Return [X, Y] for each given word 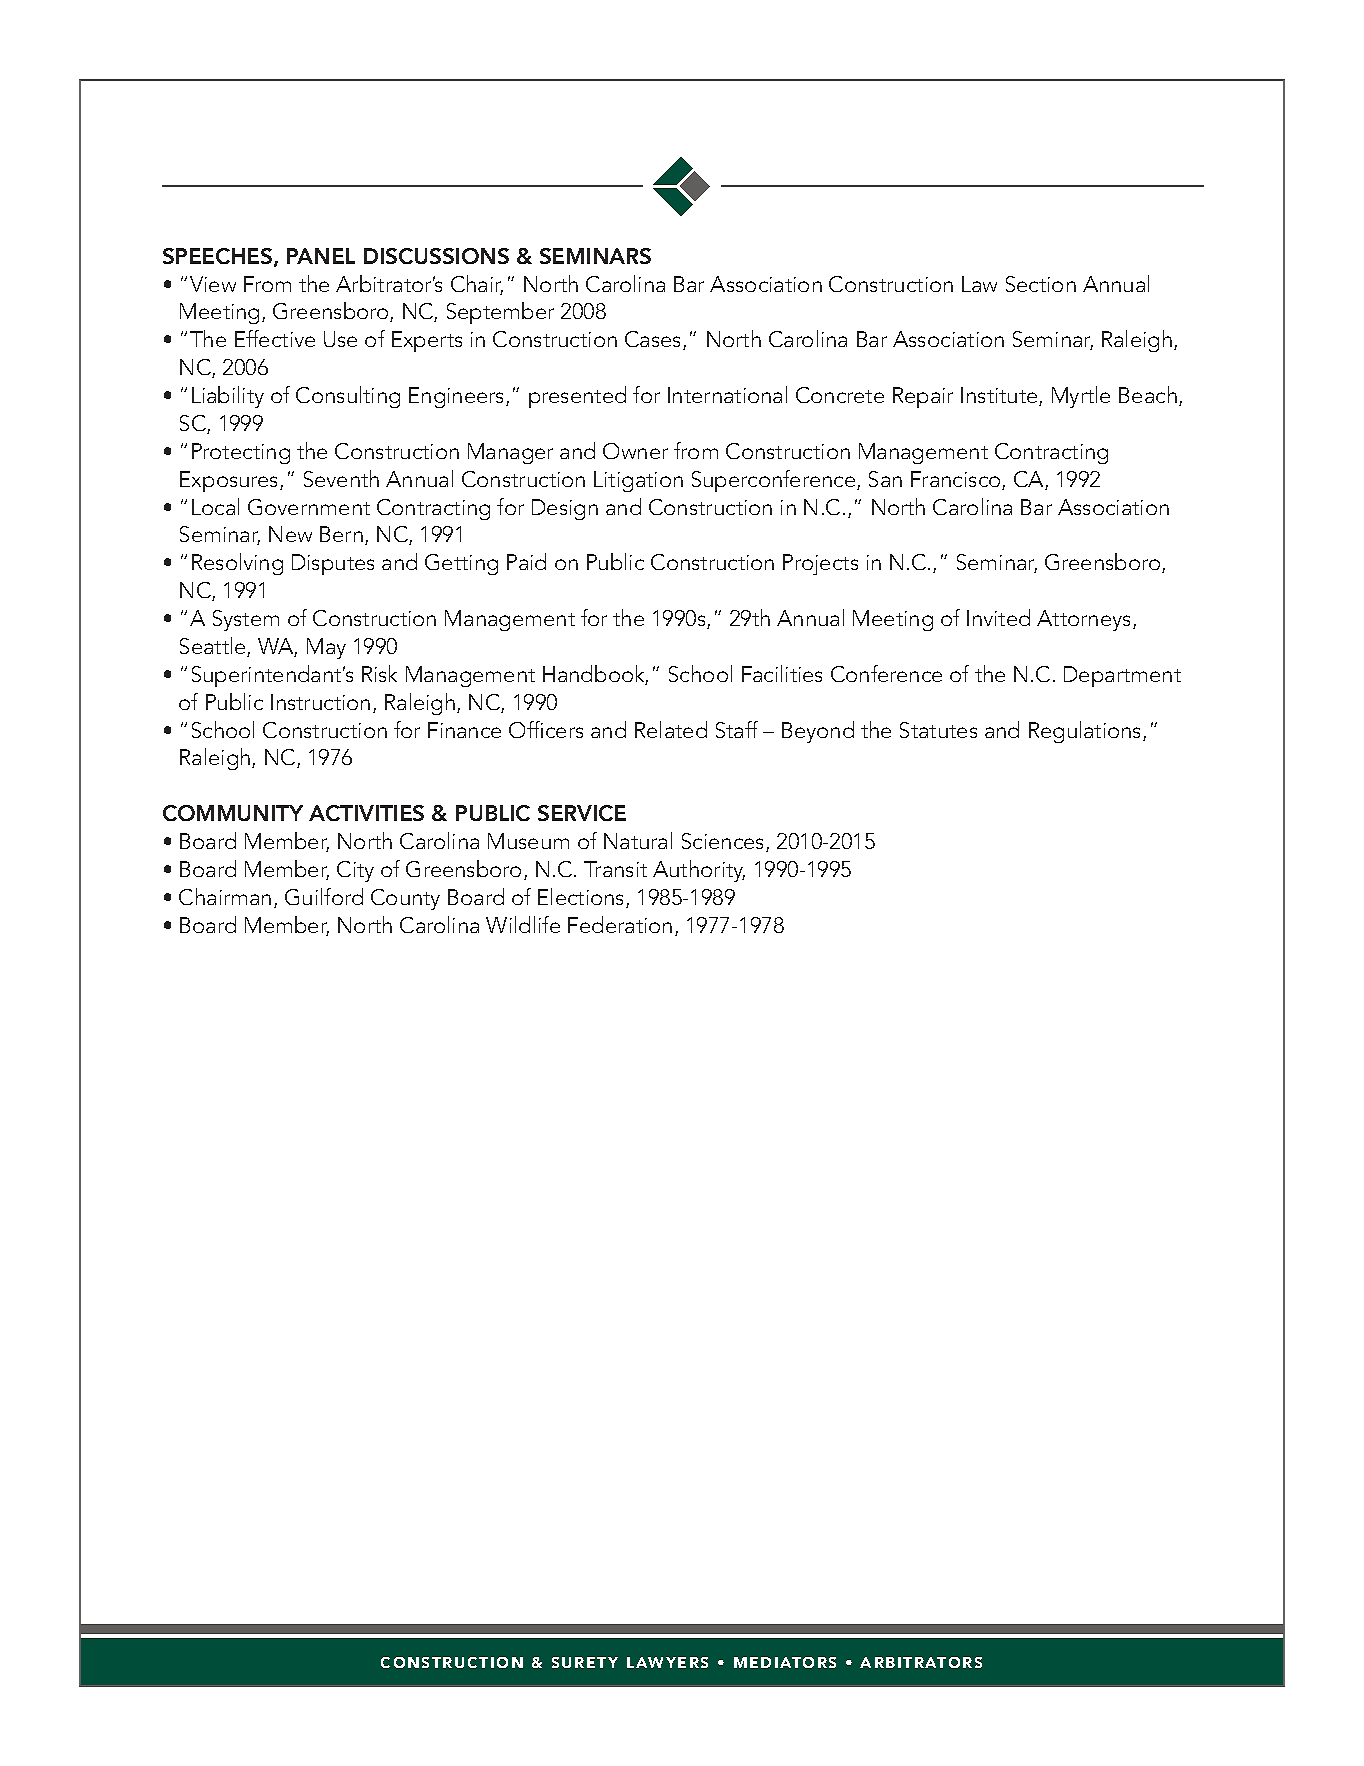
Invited [998, 617]
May [326, 648]
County [405, 899]
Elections [582, 898]
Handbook [595, 675]
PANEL [321, 256]
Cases [654, 340]
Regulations [1086, 732]
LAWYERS [667, 1662]
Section [1041, 284]
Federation [620, 924]
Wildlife [523, 924]
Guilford [324, 896]
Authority [699, 871]
